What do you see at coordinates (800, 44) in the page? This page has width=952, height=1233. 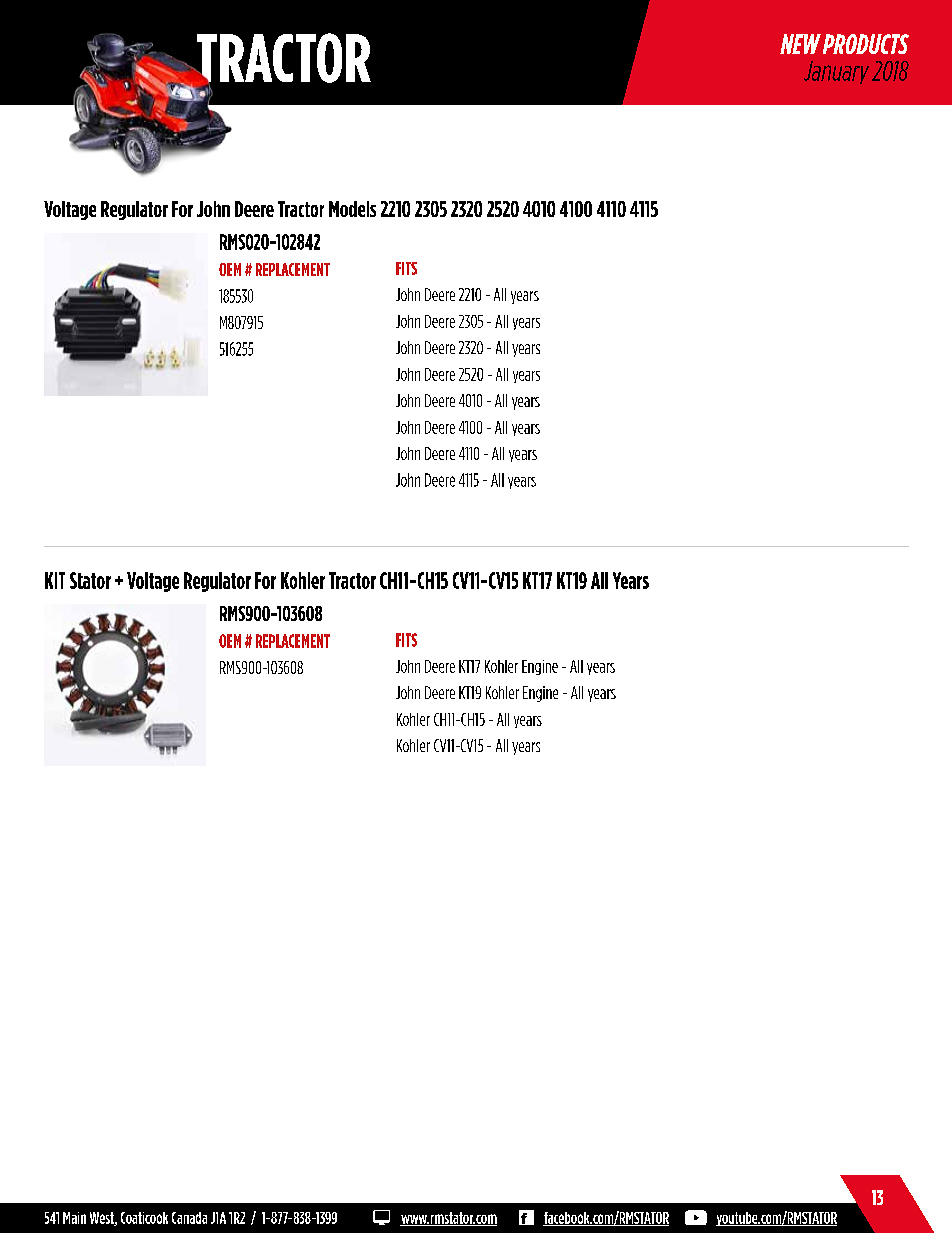 I see `NEW` at bounding box center [800, 44].
